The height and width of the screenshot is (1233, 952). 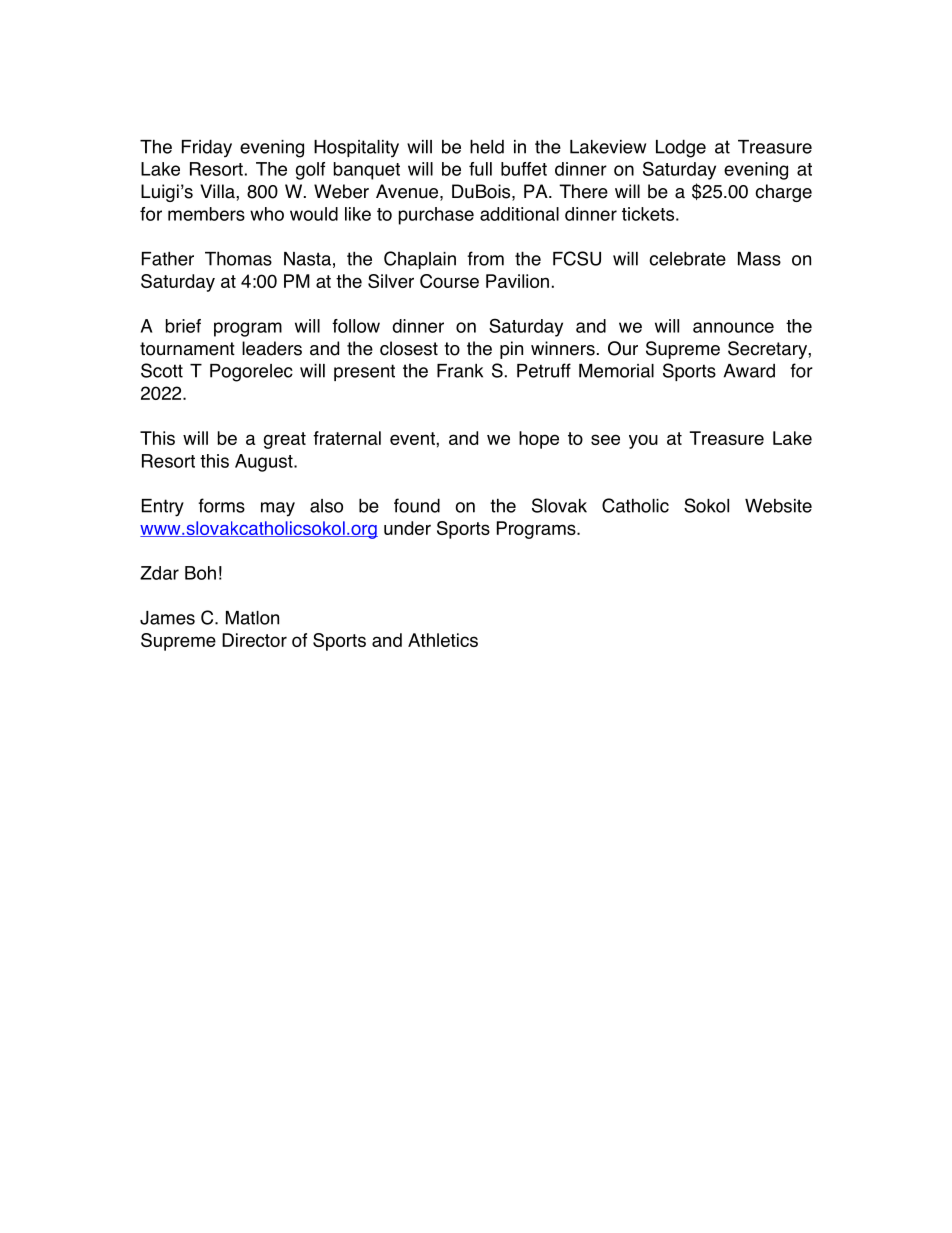 What do you see at coordinates (480, 169) in the screenshot?
I see `full` at bounding box center [480, 169].
